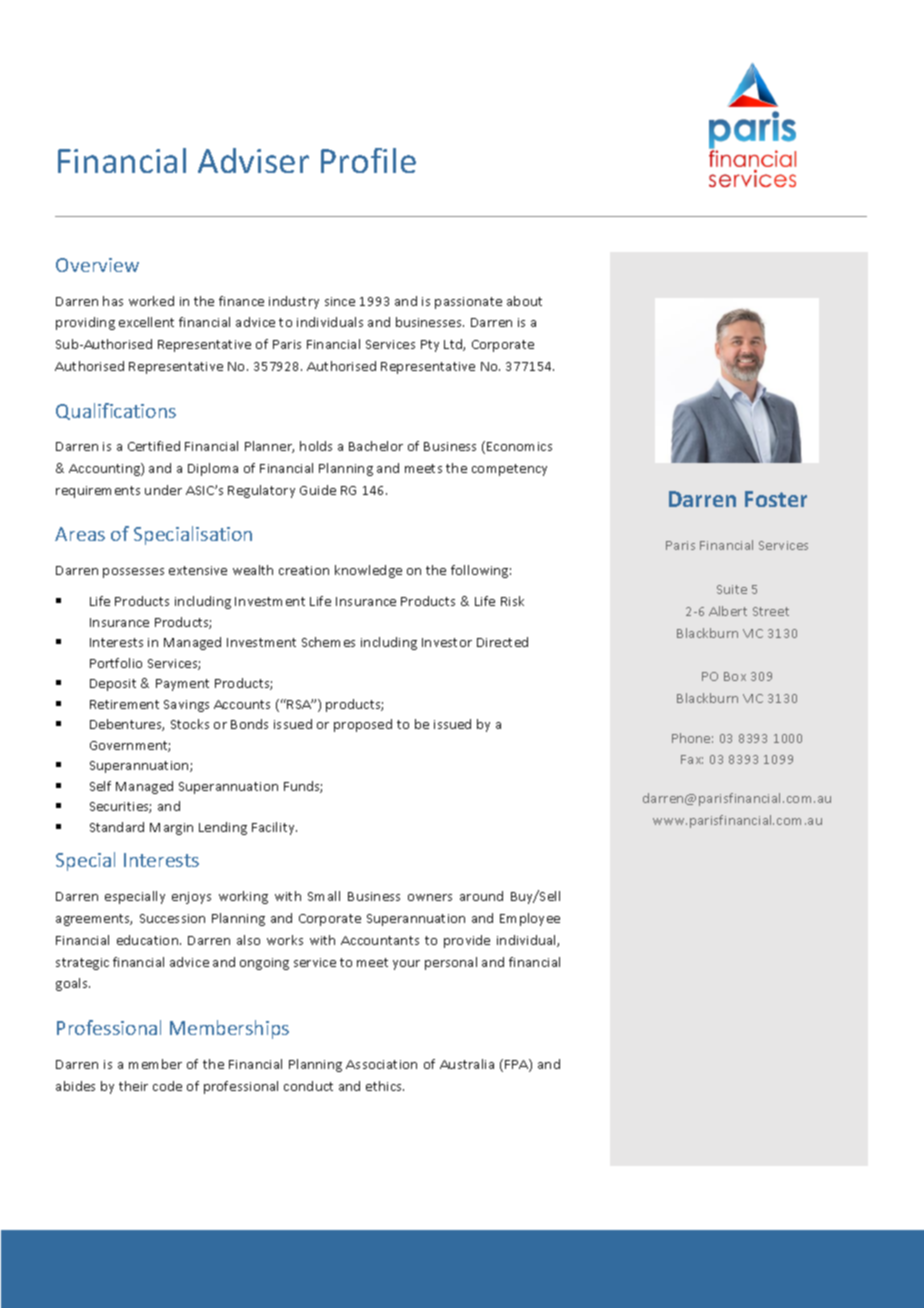 This screenshot has width=924, height=1308. I want to click on Foster, so click(776, 499).
